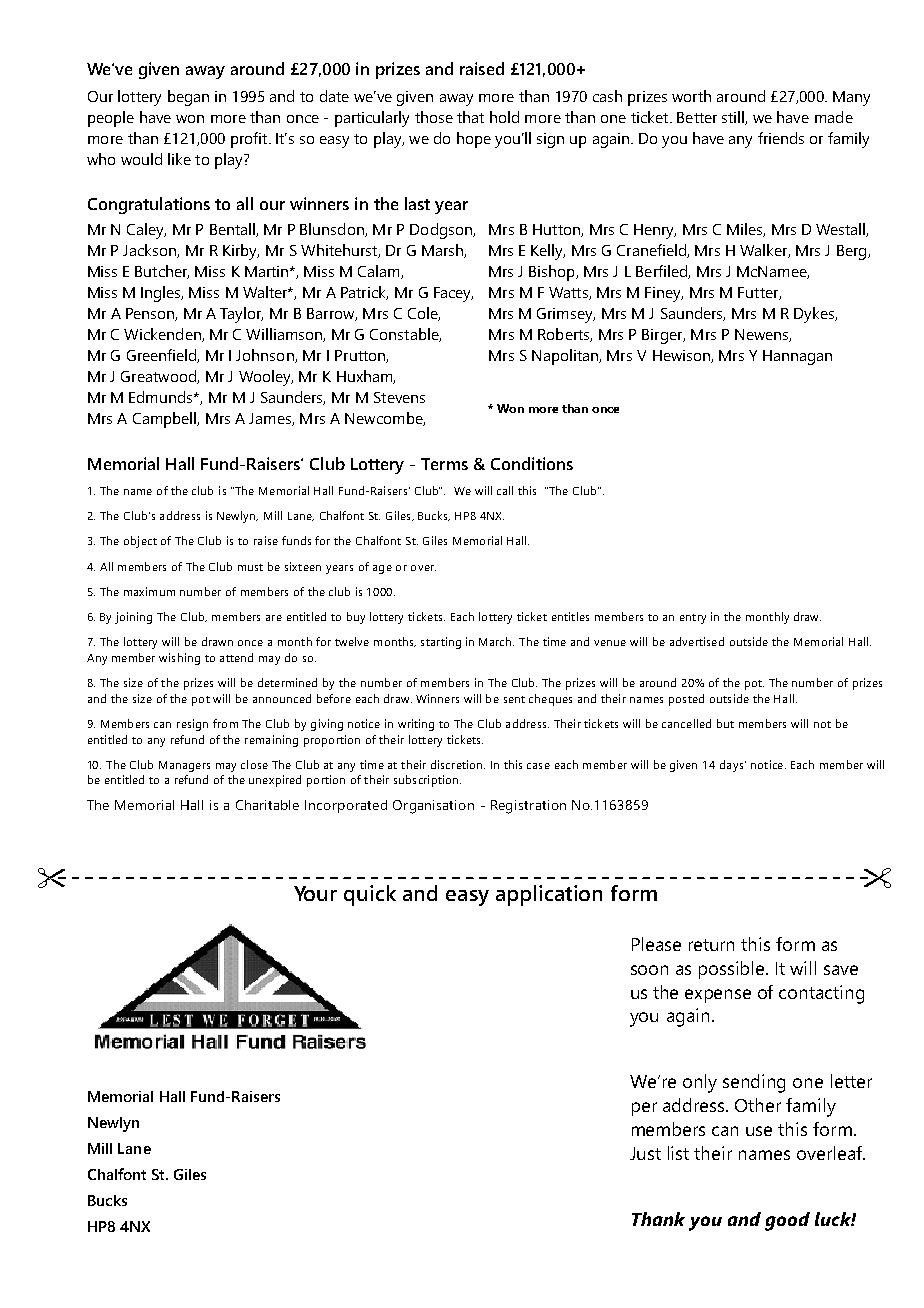 This image has width=924, height=1308. What do you see at coordinates (815, 315) in the image?
I see `Dykes` at bounding box center [815, 315].
